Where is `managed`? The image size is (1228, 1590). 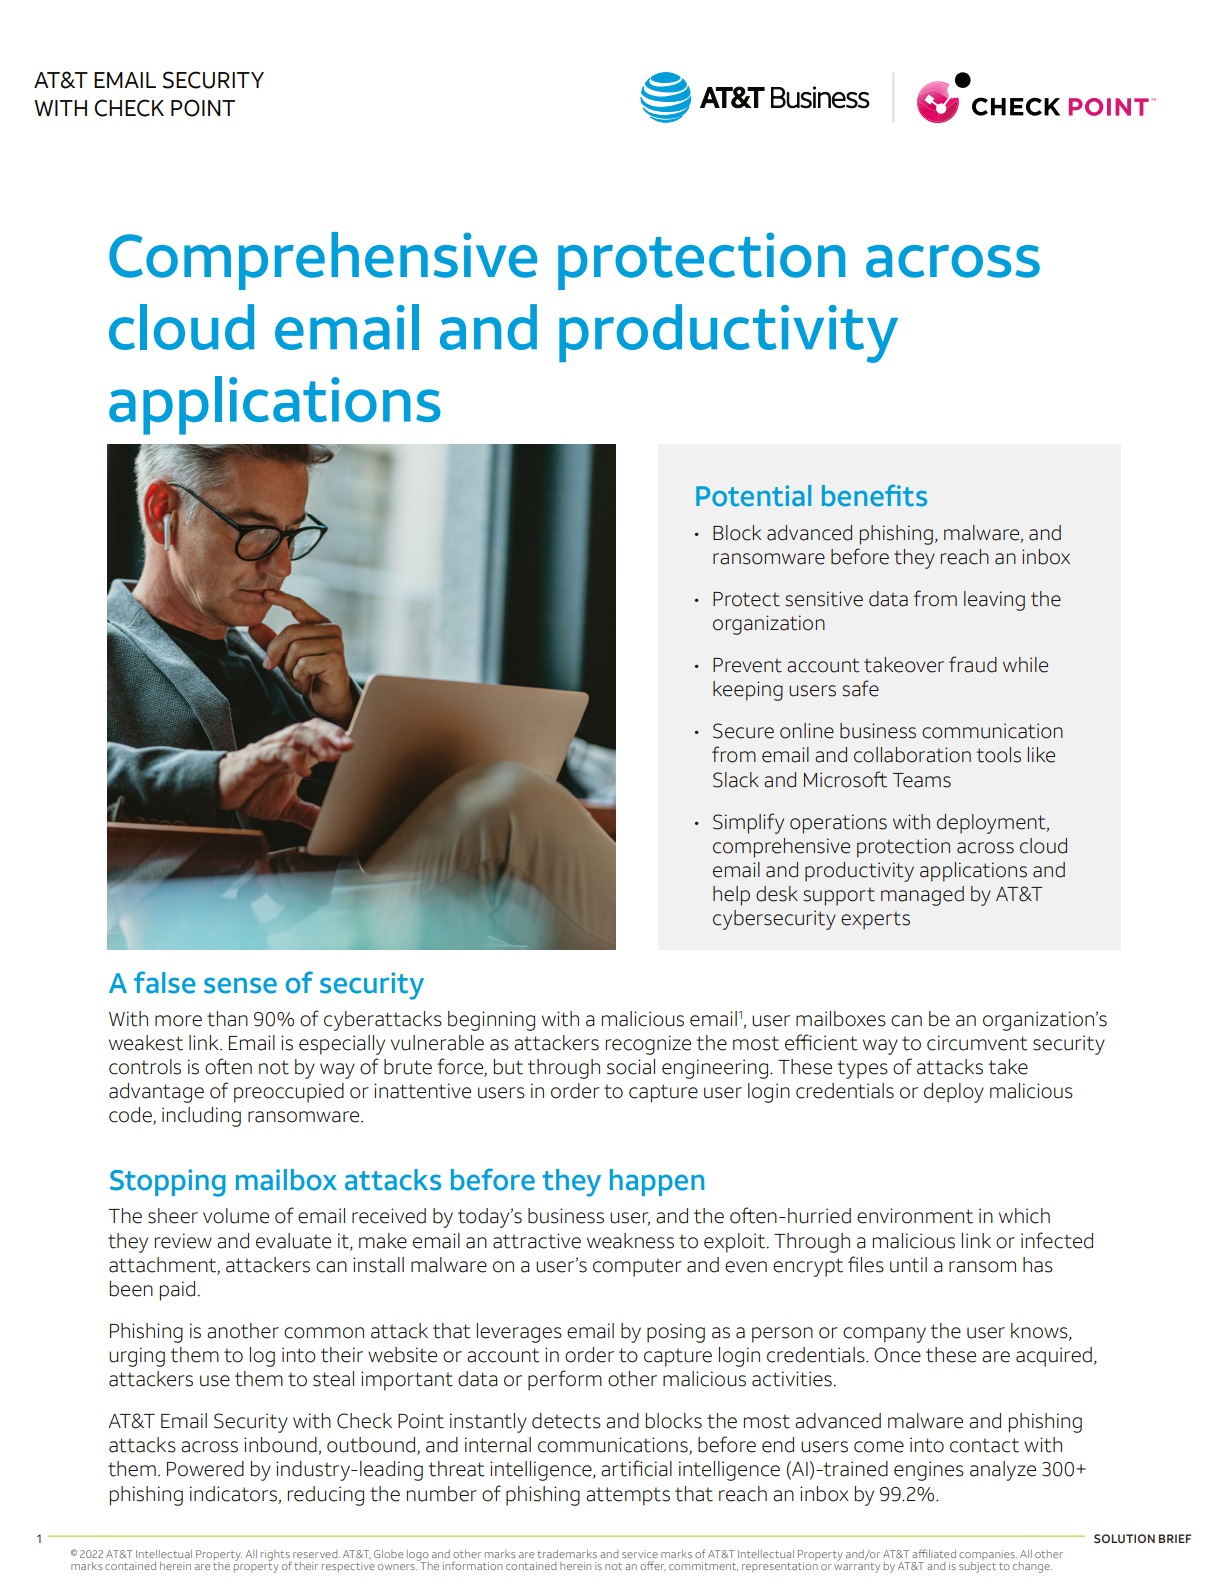 managed is located at coordinates (922, 896).
